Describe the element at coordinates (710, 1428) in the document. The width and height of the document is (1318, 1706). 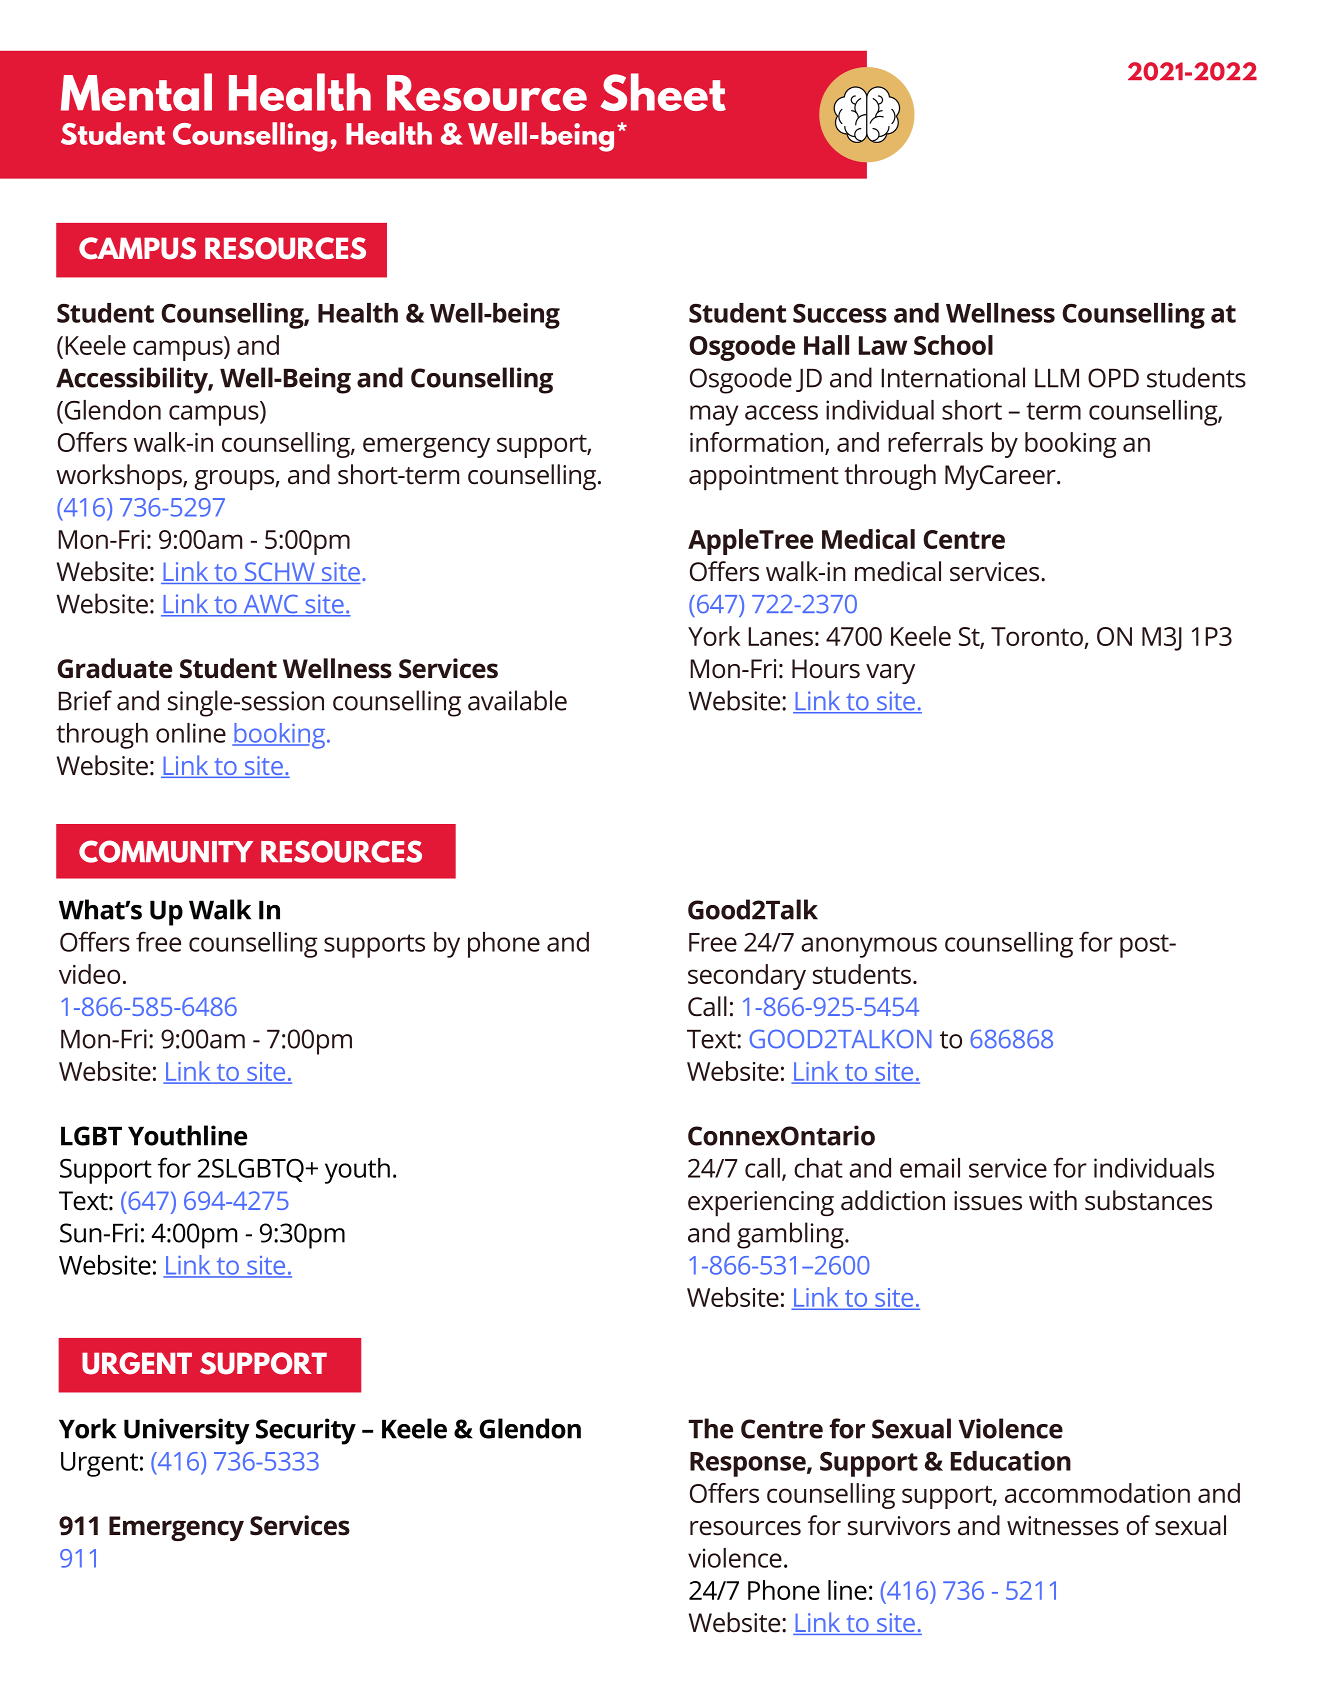
I see `The` at that location.
